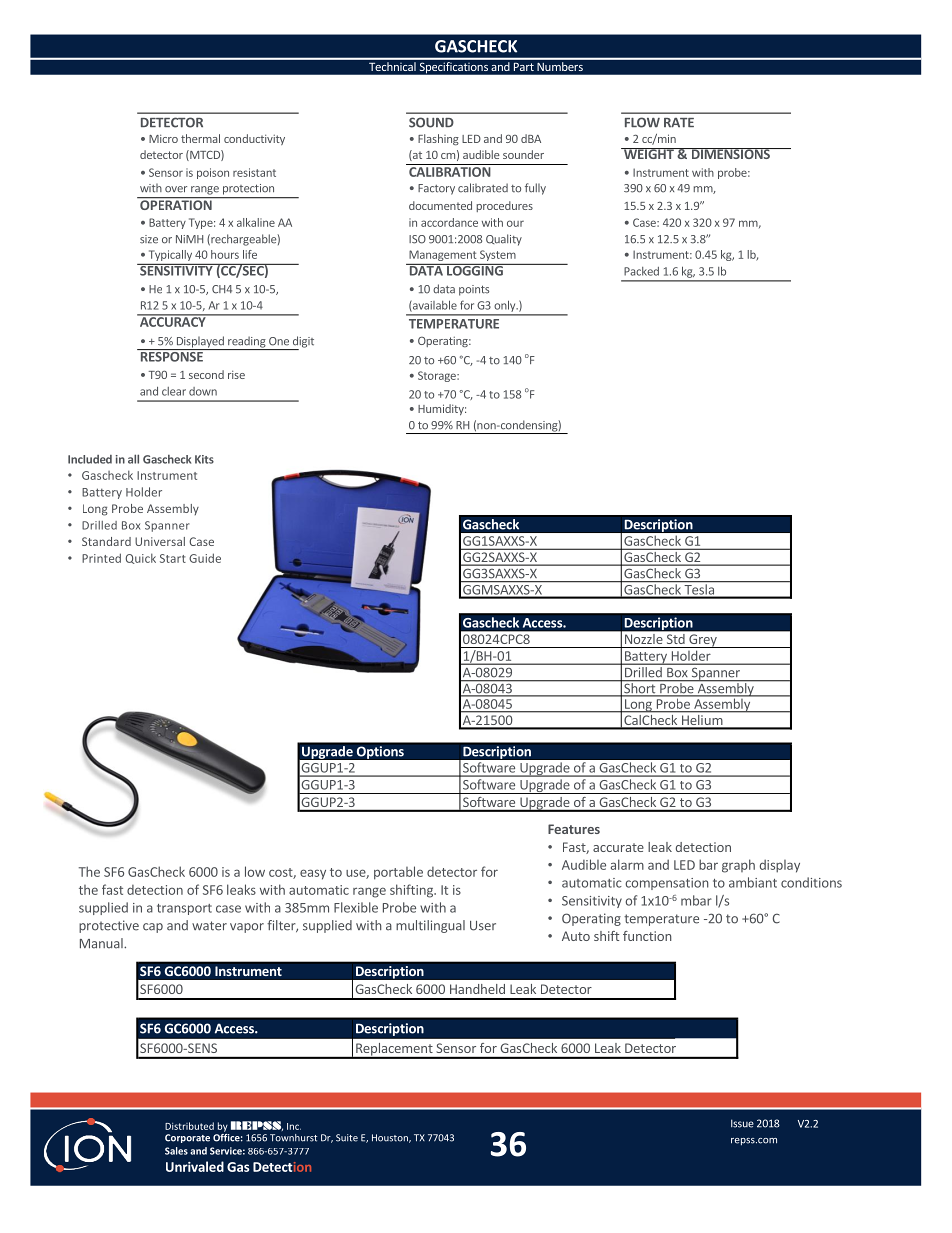 The width and height of the document is (952, 1233). What do you see at coordinates (189, 1126) in the document?
I see `Distributed` at bounding box center [189, 1126].
